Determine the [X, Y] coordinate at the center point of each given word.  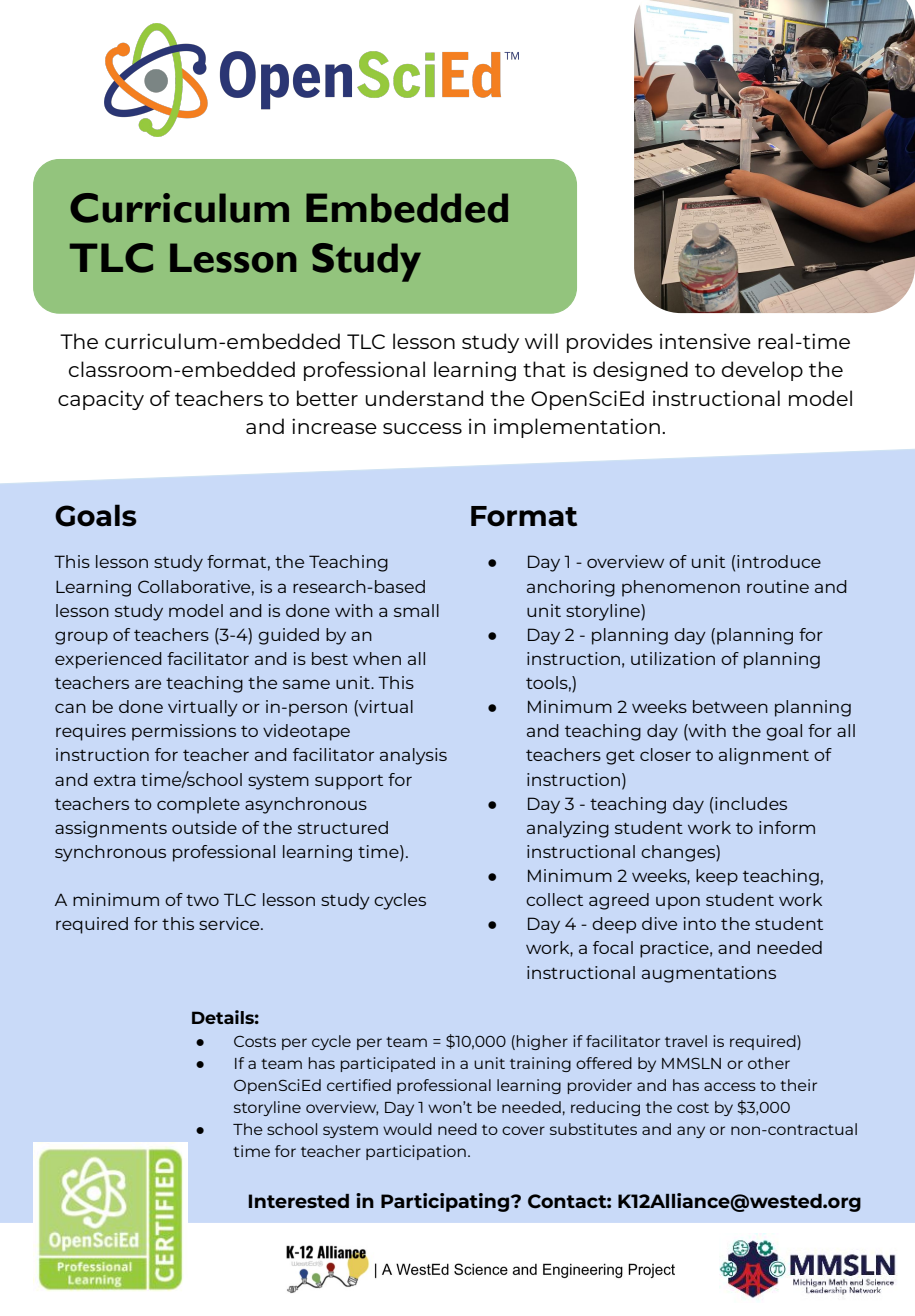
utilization [673, 658]
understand [424, 398]
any [691, 1132]
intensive [705, 341]
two [202, 900]
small [416, 610]
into [700, 923]
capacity [101, 400]
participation [416, 1152]
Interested [299, 1201]
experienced [108, 660]
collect [554, 899]
